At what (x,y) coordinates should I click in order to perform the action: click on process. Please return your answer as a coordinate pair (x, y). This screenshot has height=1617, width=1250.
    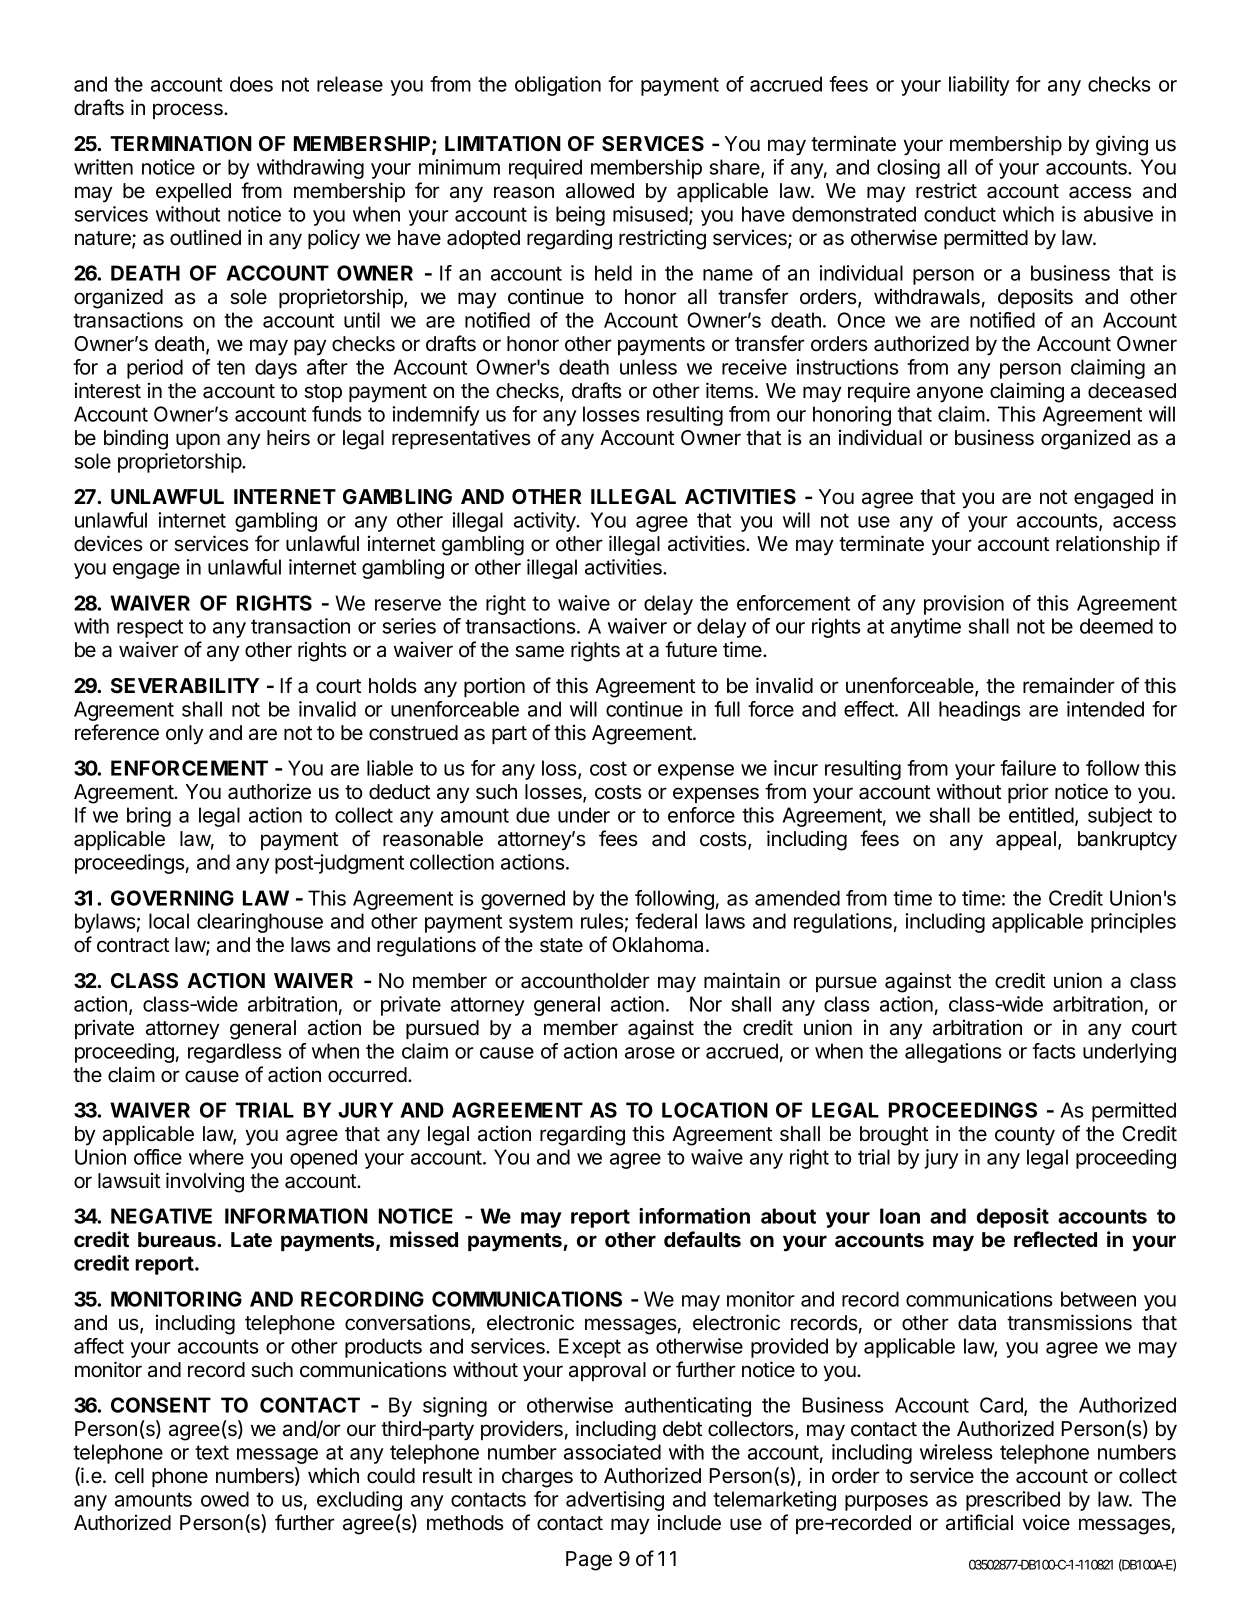
    Looking at the image, I should click on (189, 111).
